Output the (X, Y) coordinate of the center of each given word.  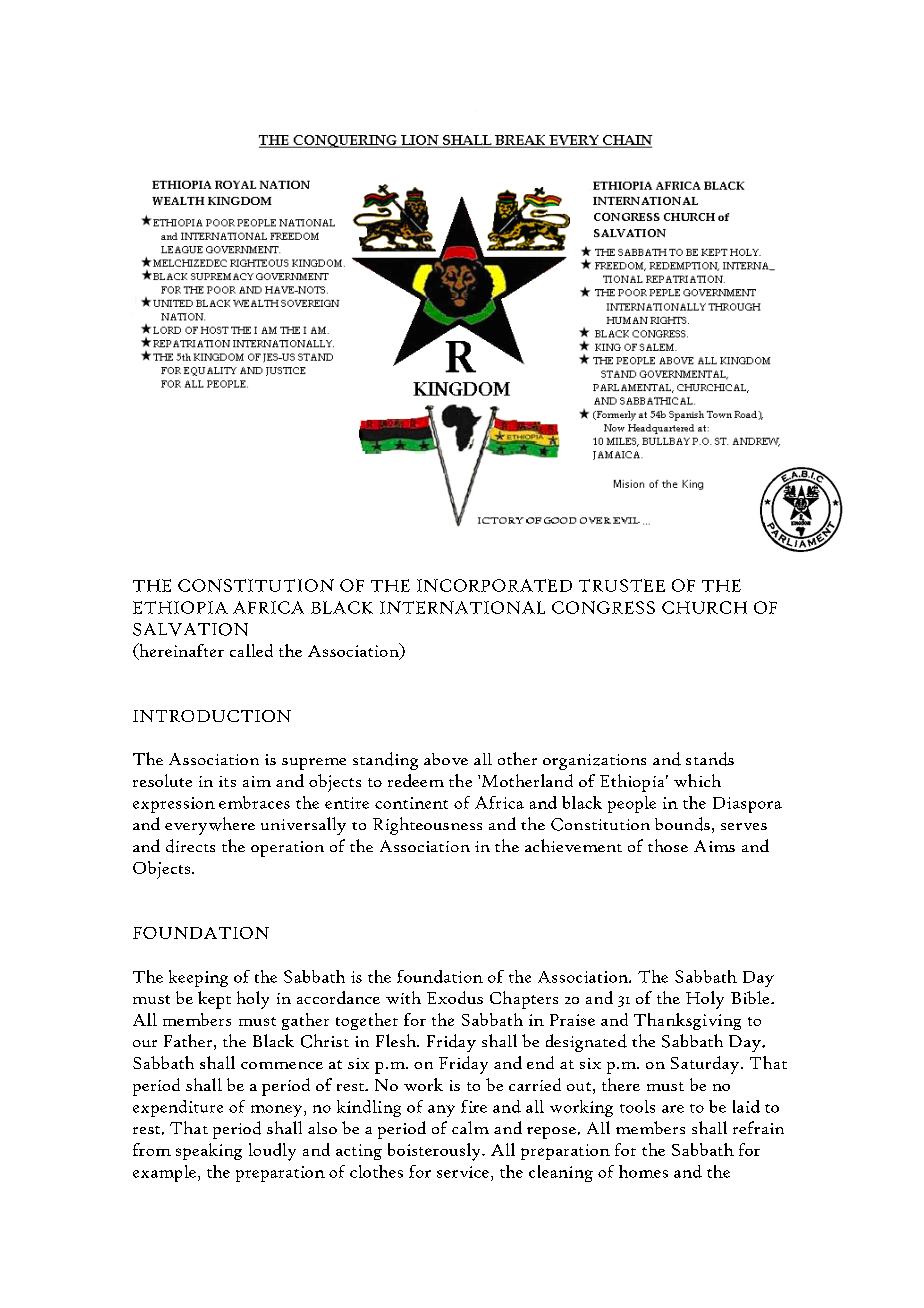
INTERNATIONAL (462, 607)
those (668, 845)
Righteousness (427, 826)
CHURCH (704, 607)
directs (190, 846)
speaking (209, 1151)
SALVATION (190, 629)
